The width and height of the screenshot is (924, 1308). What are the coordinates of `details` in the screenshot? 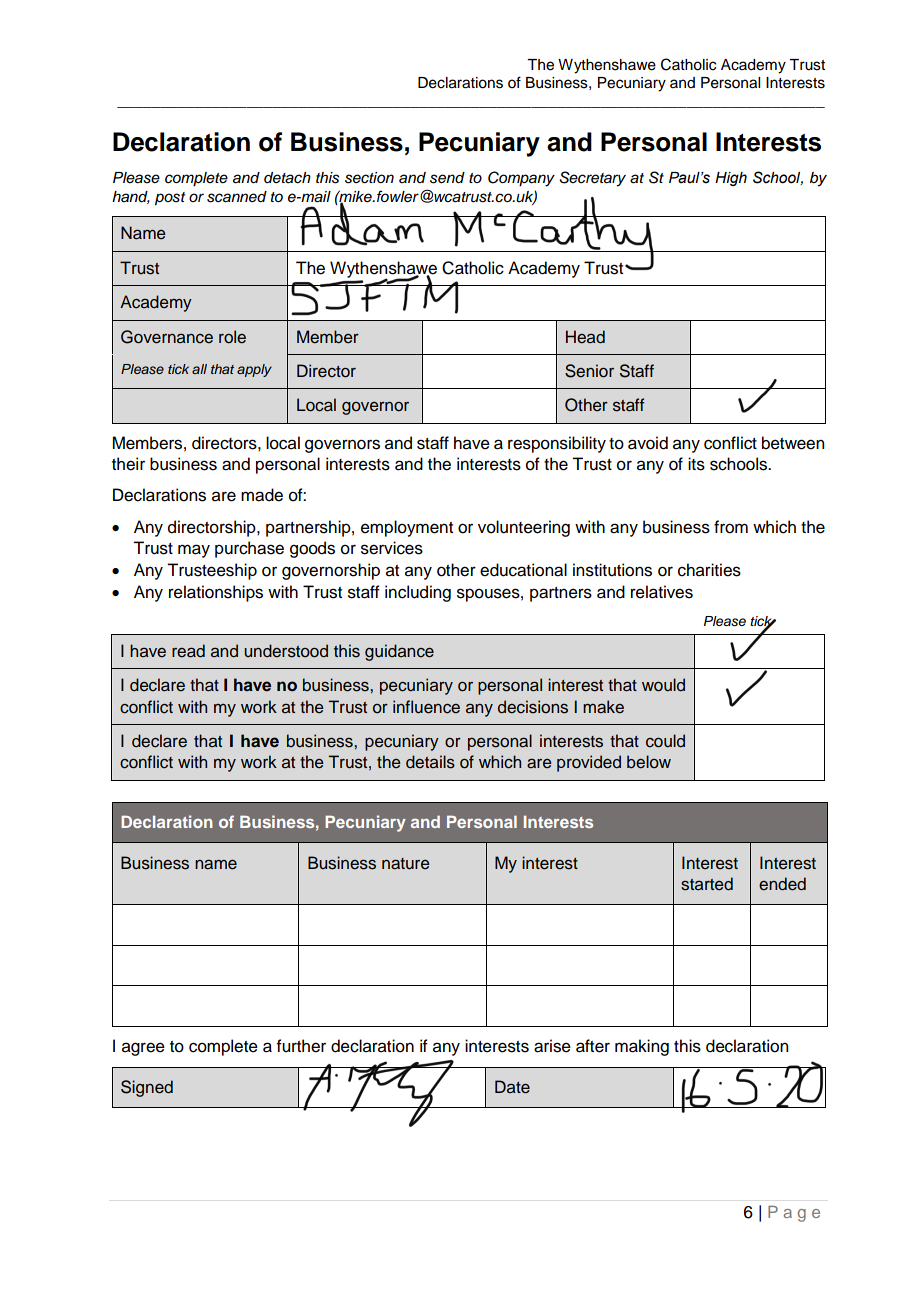 It's located at (430, 762).
